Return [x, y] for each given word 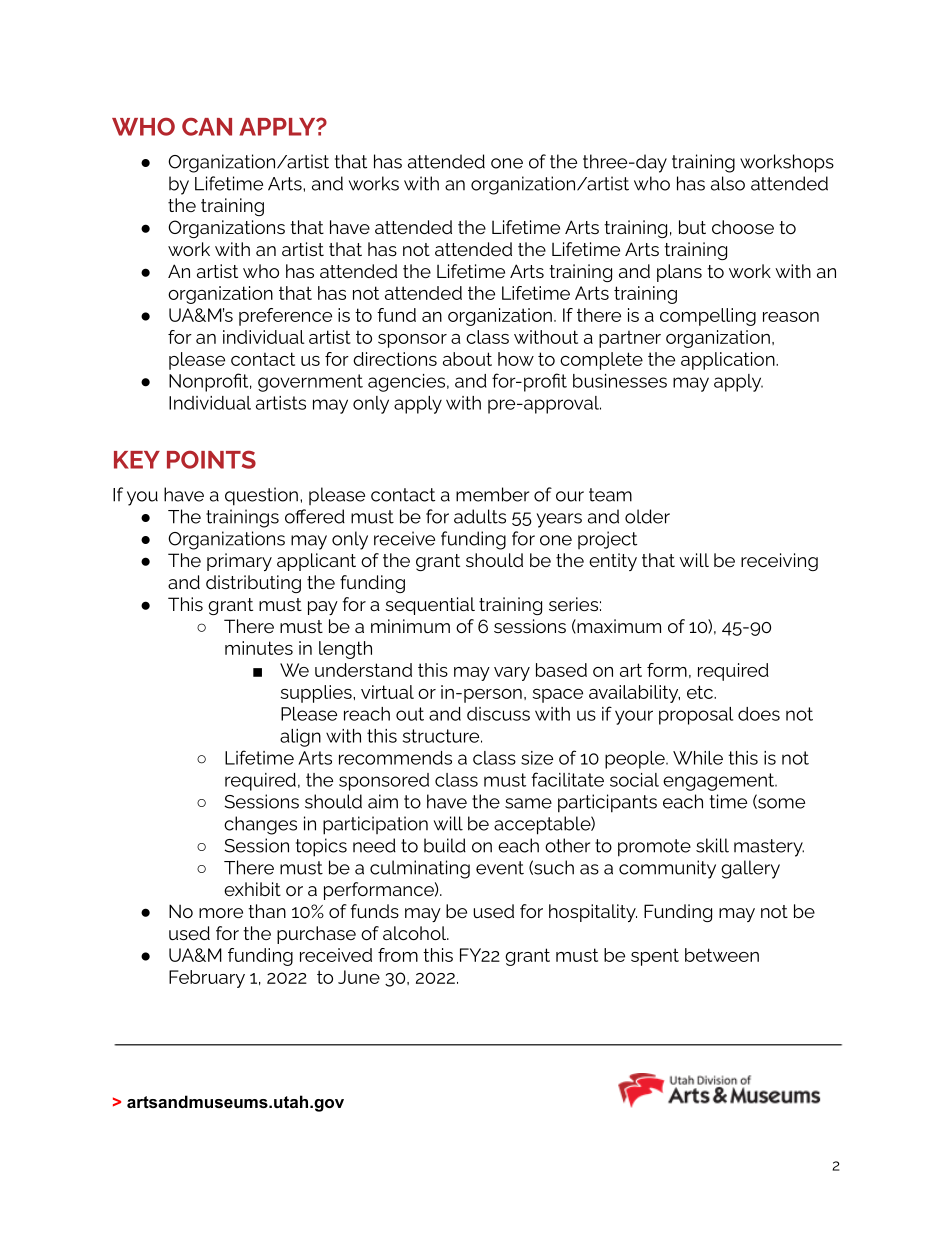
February [207, 979]
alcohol [416, 933]
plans [679, 273]
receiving [779, 562]
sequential [430, 606]
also [728, 183]
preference [285, 317]
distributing [253, 584]
